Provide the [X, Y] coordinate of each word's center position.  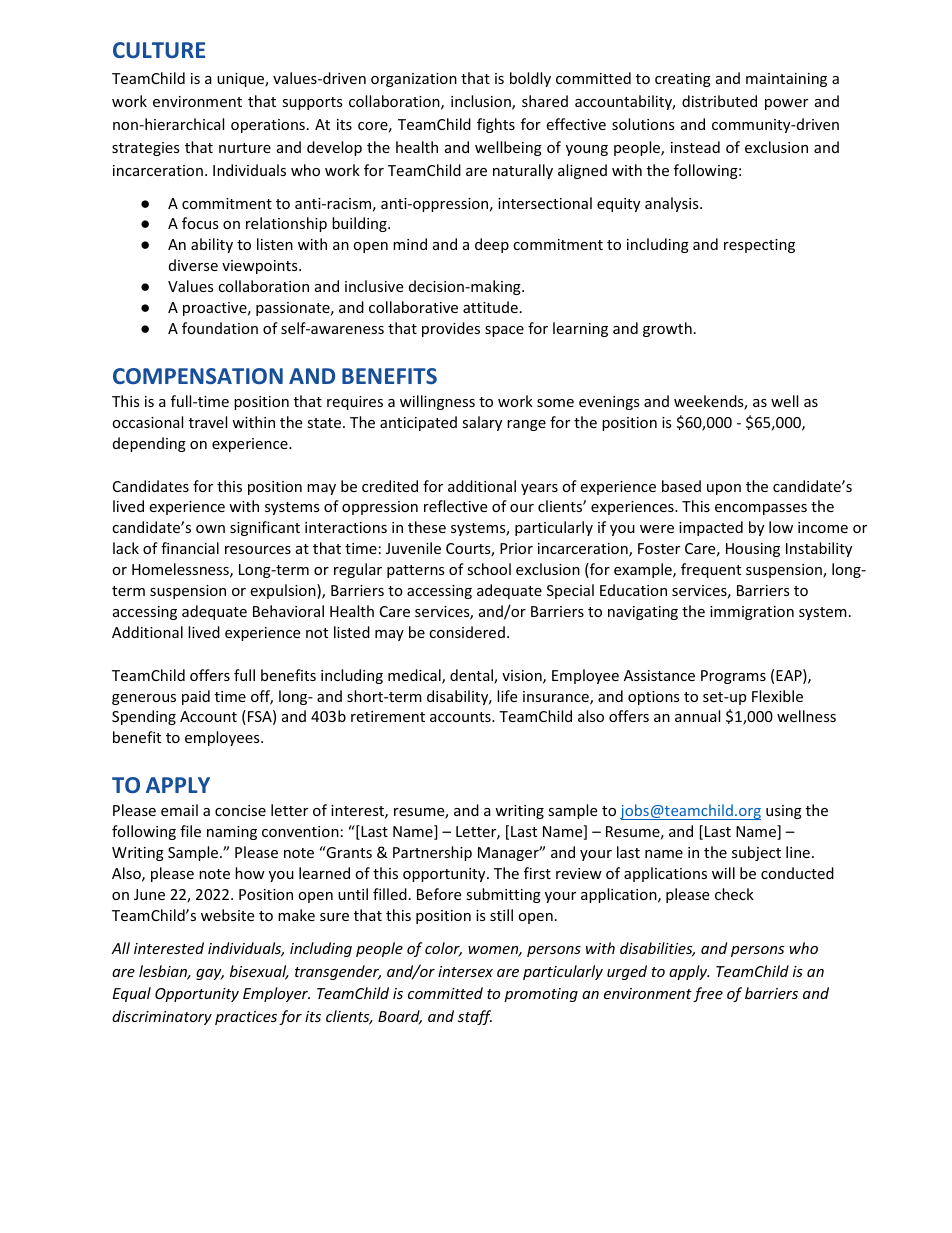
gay [210, 974]
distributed [719, 101]
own [210, 529]
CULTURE [159, 50]
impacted [711, 528]
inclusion [482, 102]
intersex [465, 971]
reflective [455, 506]
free [708, 994]
